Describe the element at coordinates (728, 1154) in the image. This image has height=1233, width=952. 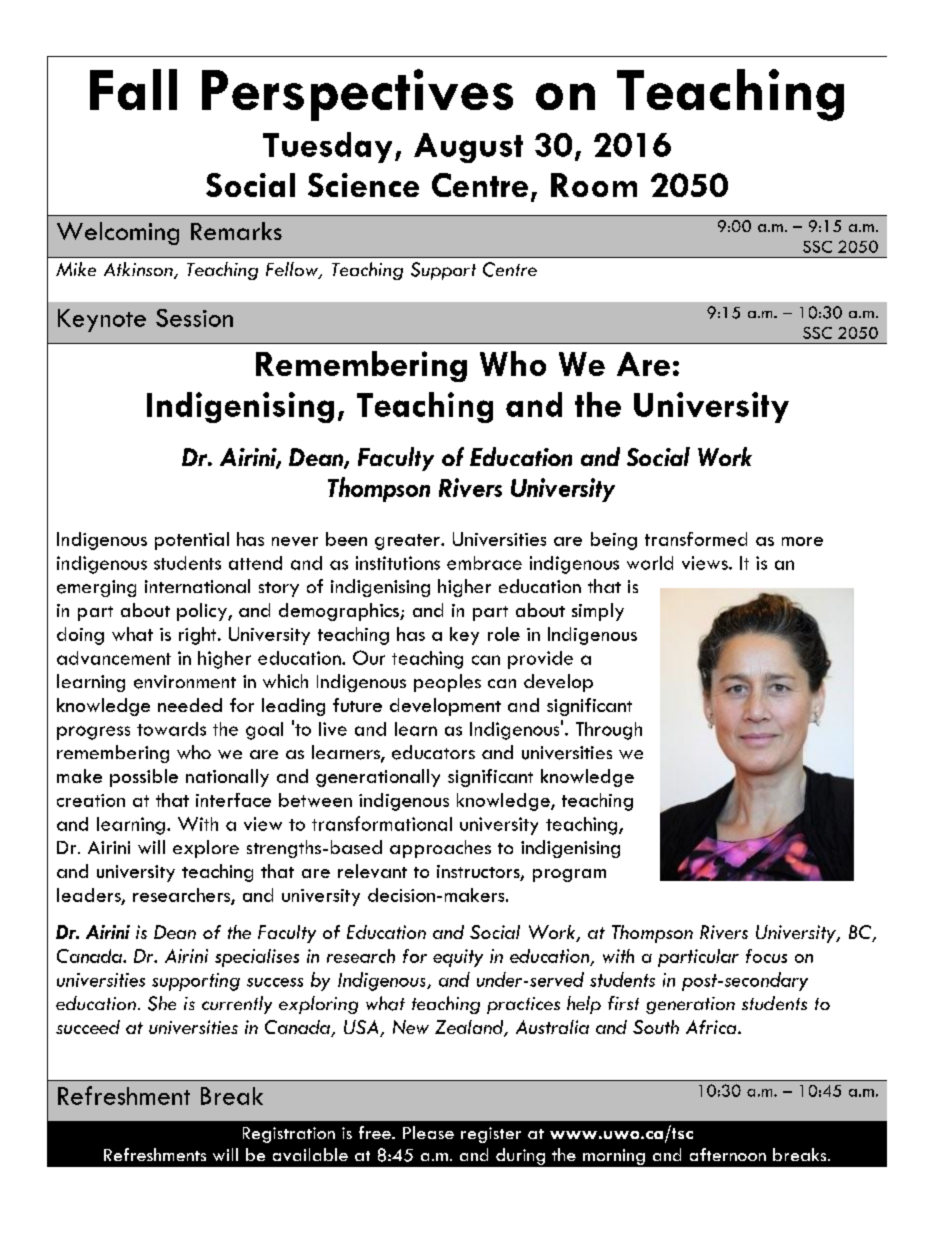
I see `afternoon` at that location.
